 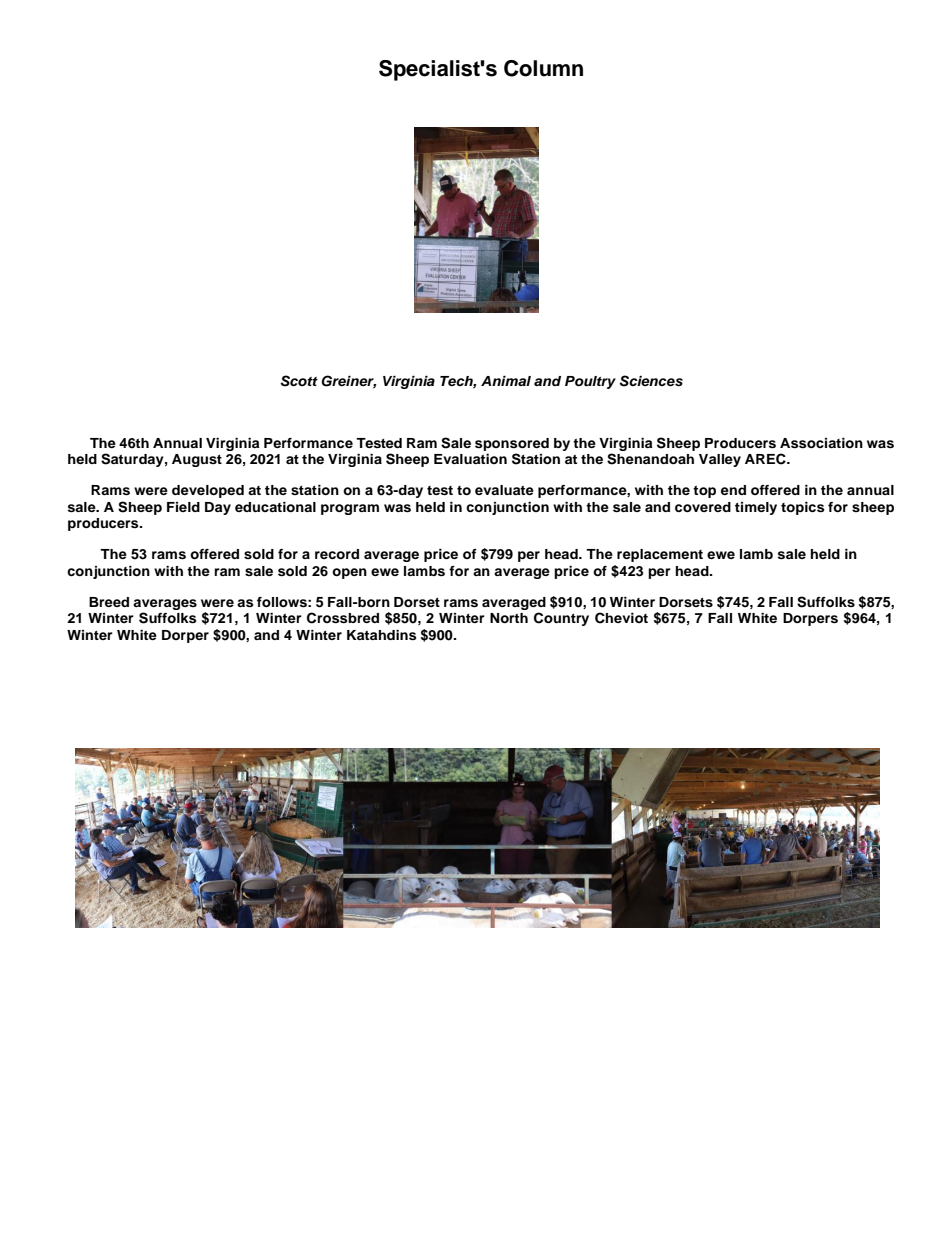 I want to click on August, so click(x=197, y=460).
